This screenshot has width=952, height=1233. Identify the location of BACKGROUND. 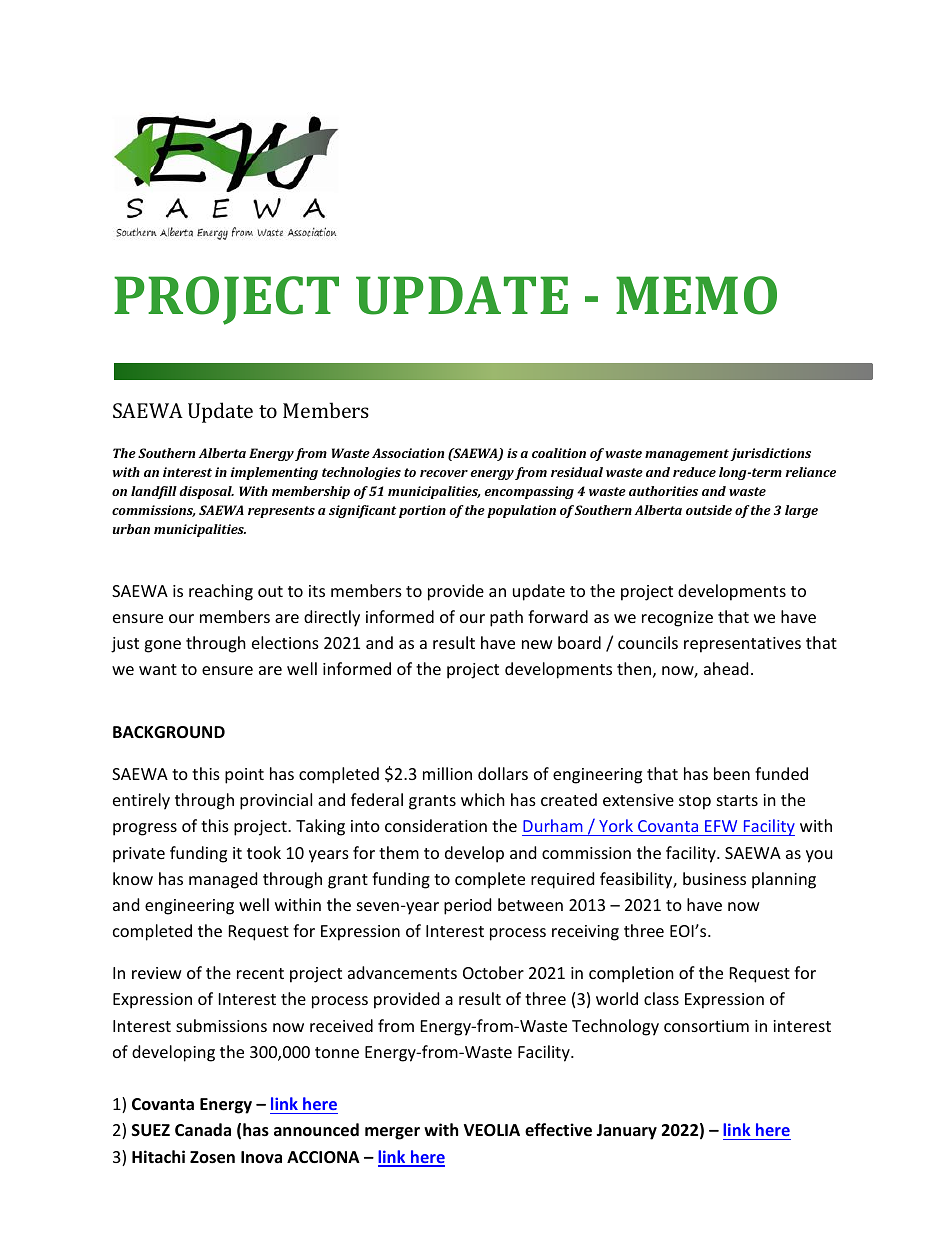
(169, 732).
